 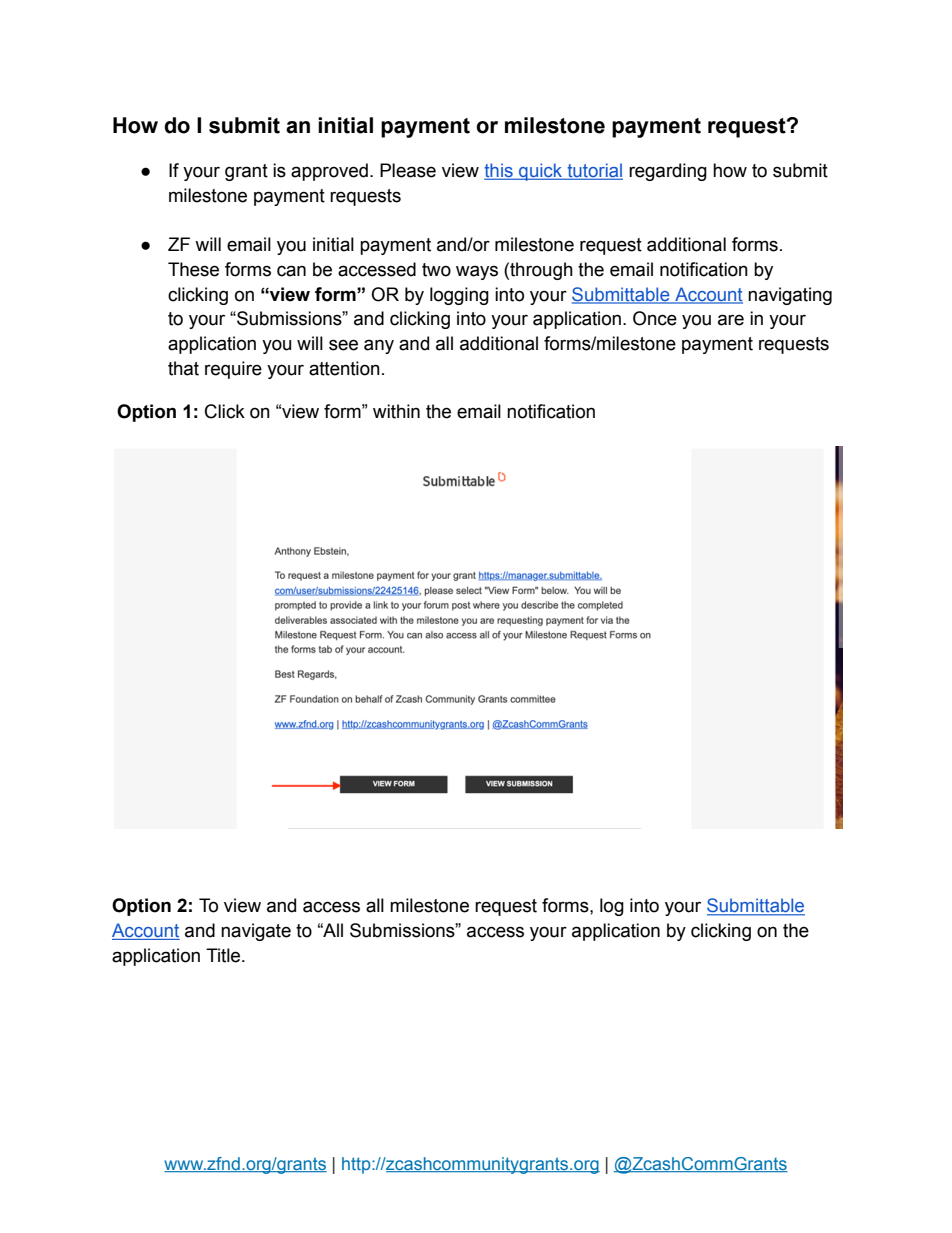 What do you see at coordinates (344, 368) in the document?
I see `attention` at bounding box center [344, 368].
